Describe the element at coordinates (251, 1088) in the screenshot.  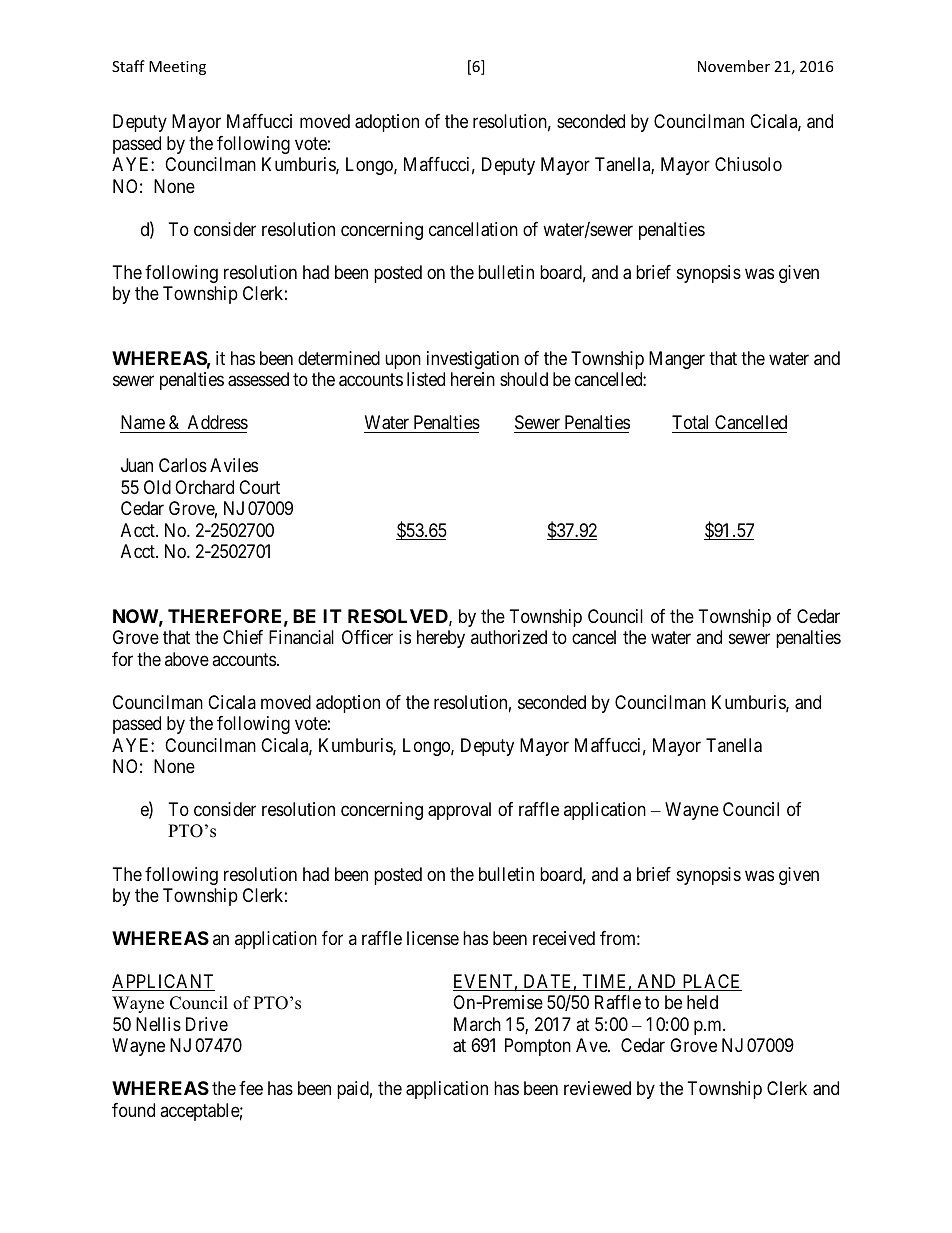
I see `fee` at that location.
